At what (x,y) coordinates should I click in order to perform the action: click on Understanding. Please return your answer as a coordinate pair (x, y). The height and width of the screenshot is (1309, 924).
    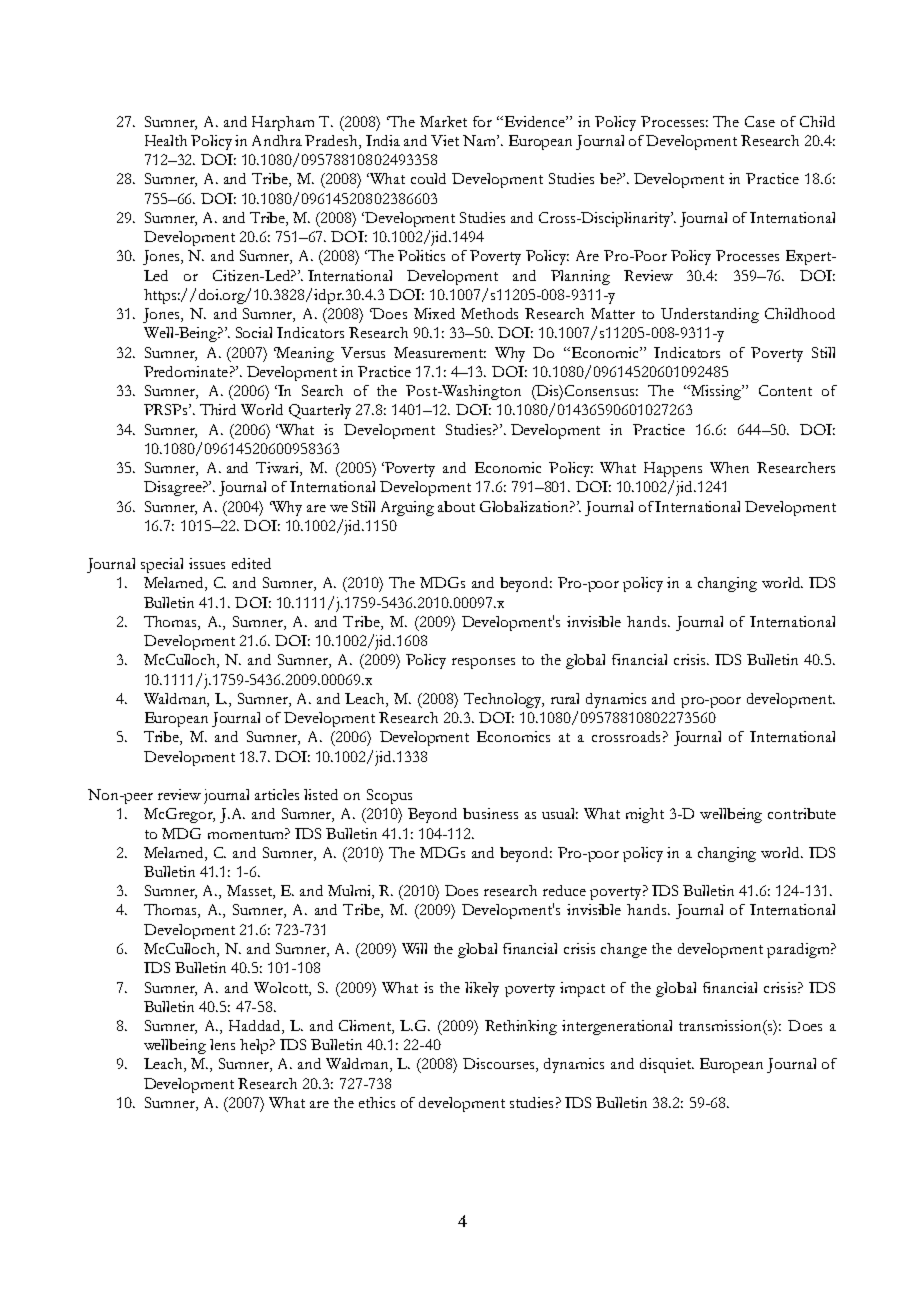
    Looking at the image, I should click on (710, 315).
